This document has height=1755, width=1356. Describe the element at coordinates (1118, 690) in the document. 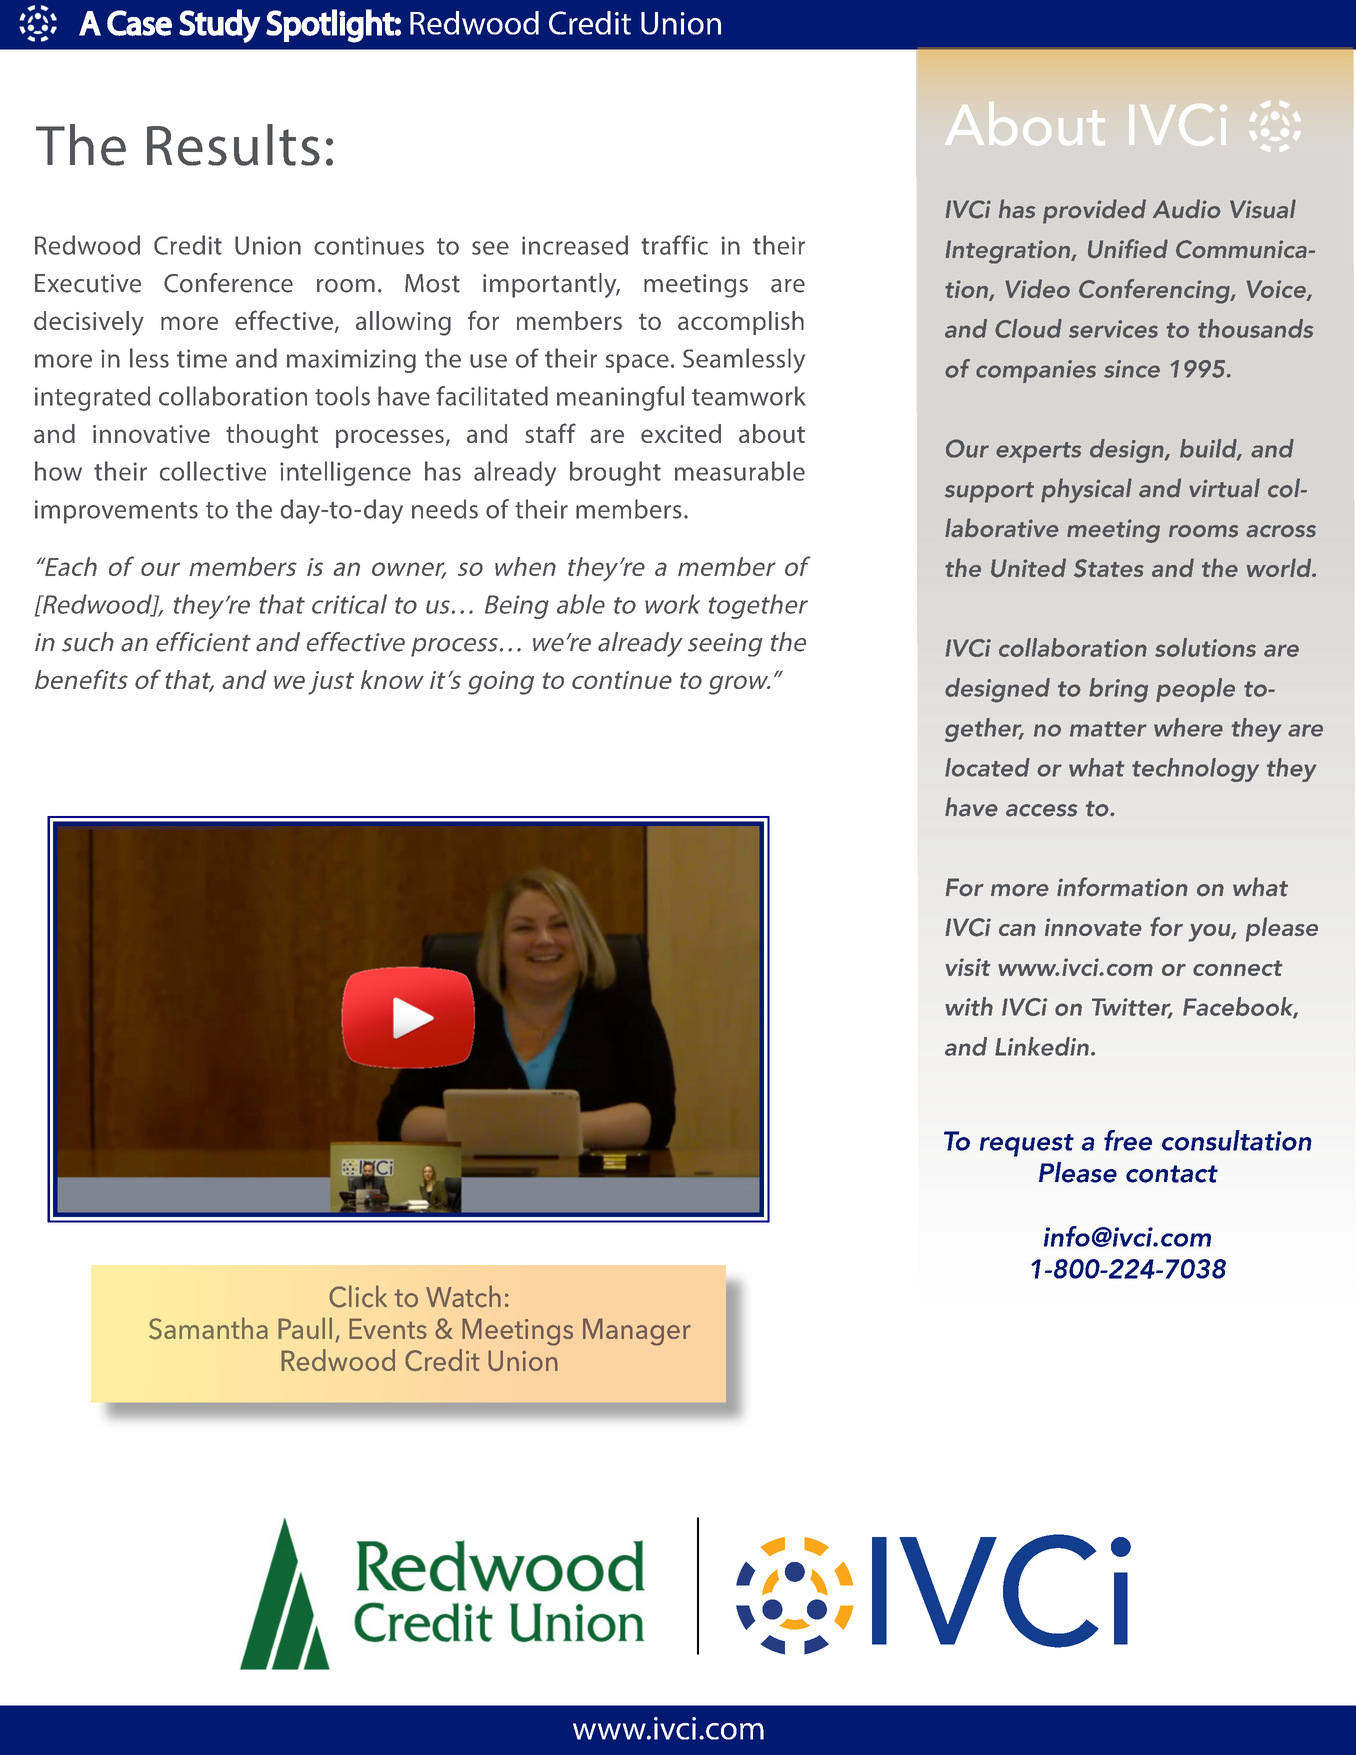

I see `bring` at that location.
